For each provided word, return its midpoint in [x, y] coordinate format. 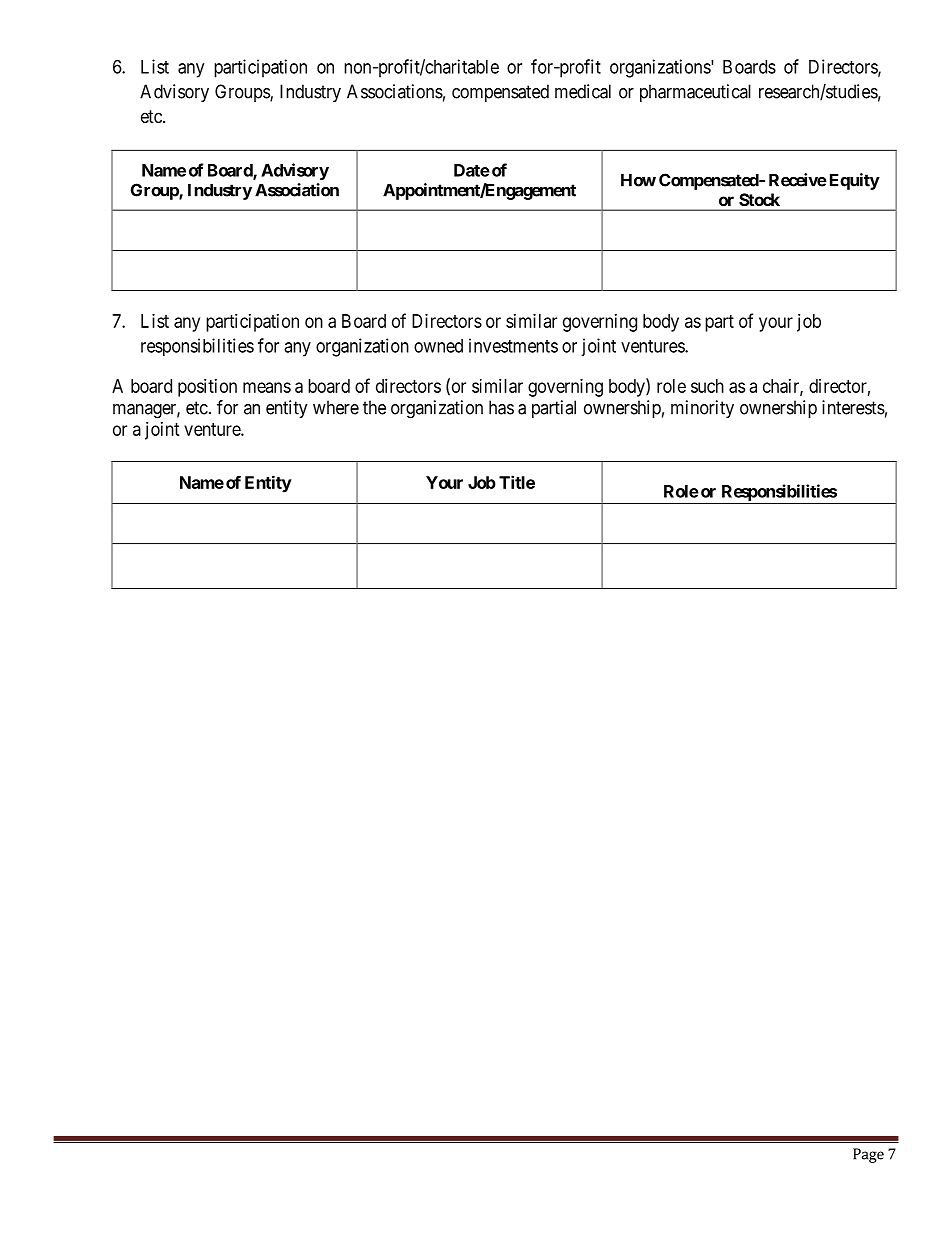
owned [438, 346]
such [707, 386]
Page [868, 1155]
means [267, 387]
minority [702, 409]
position [207, 388]
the [374, 407]
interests [853, 407]
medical [583, 91]
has [501, 407]
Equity [853, 181]
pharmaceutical [695, 93]
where [336, 407]
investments [513, 345]
